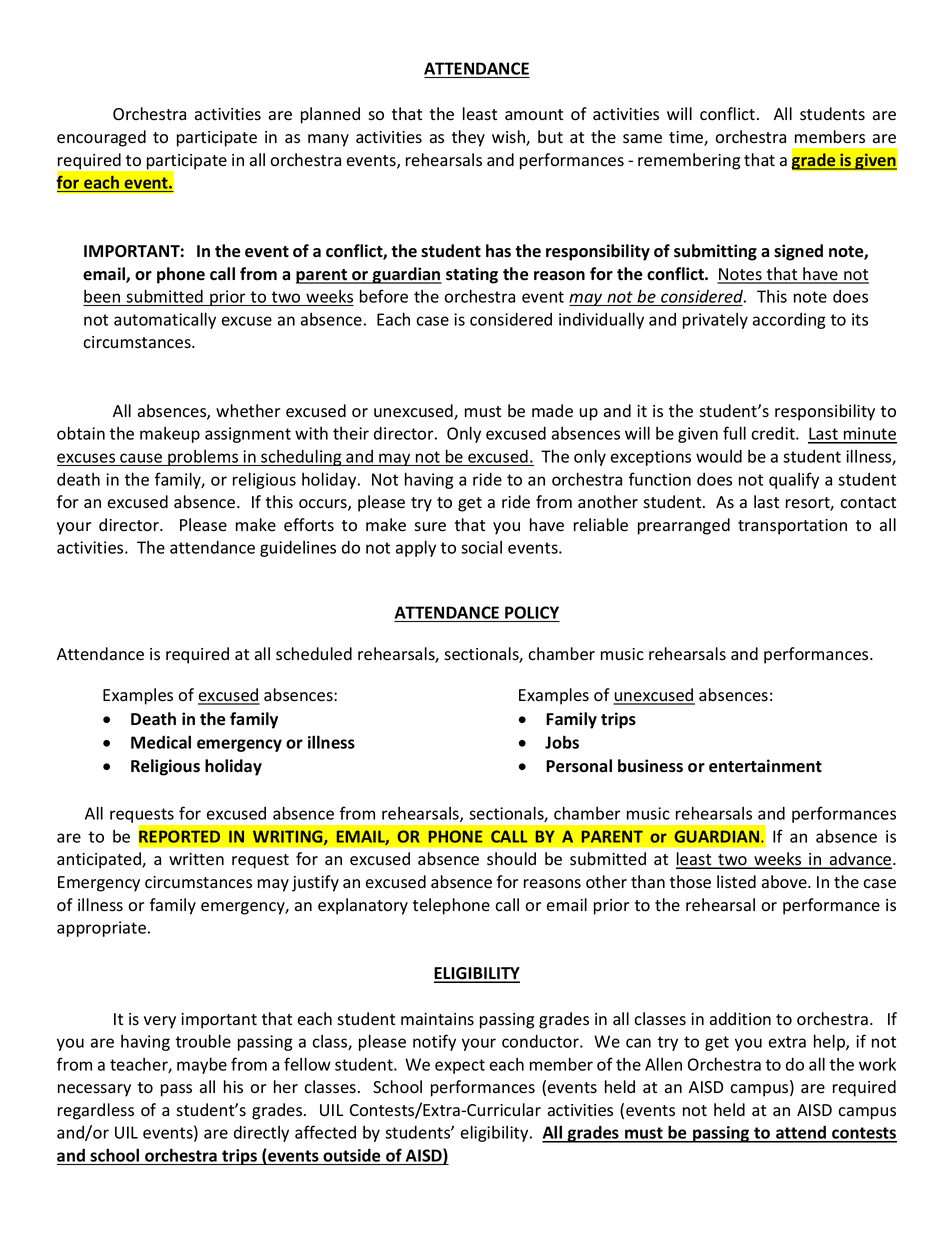 The height and width of the image is (1233, 952). What do you see at coordinates (785, 882) in the image?
I see `above` at bounding box center [785, 882].
